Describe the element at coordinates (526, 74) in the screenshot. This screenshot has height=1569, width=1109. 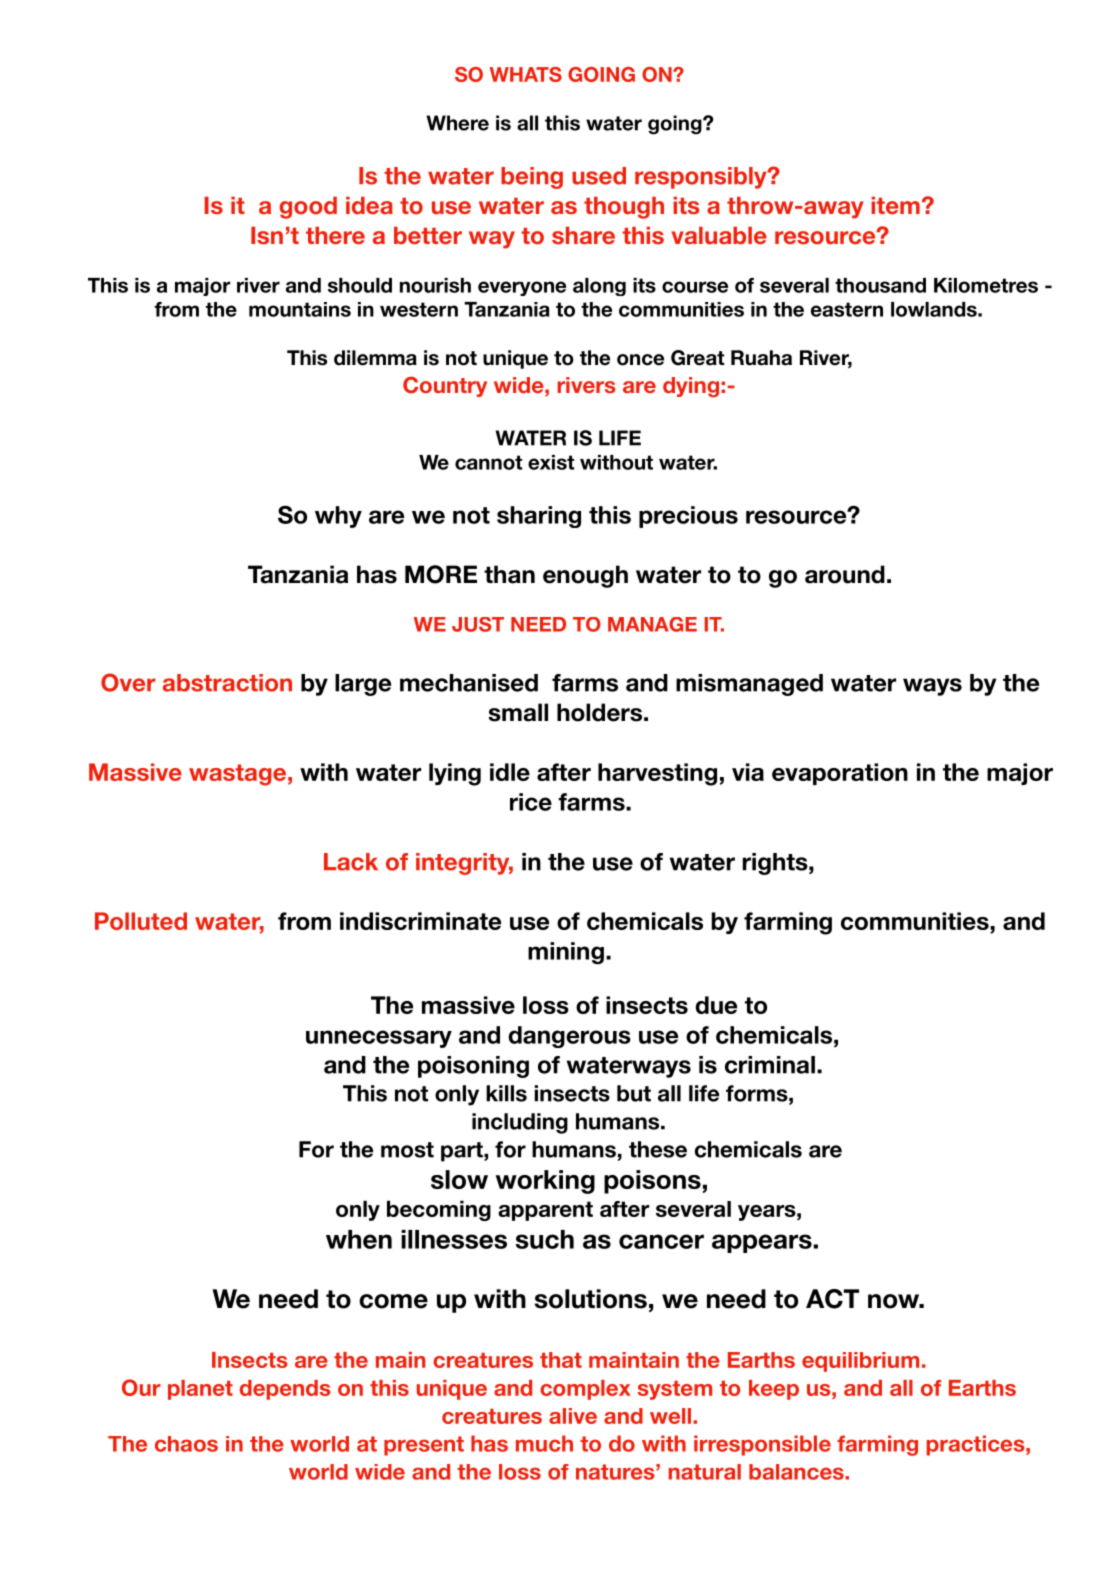
I see `WHATS` at that location.
